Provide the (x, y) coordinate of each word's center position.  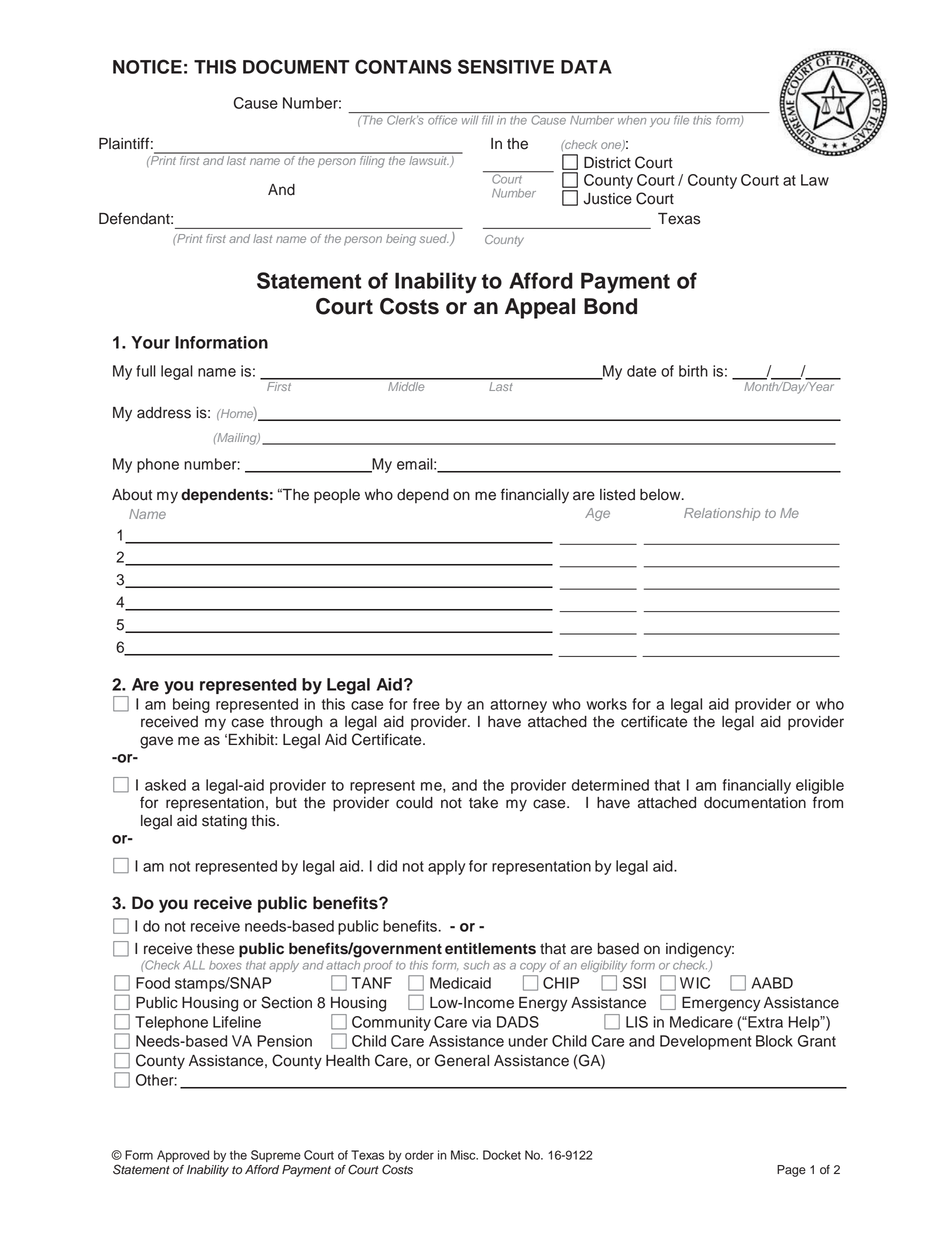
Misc (464, 1155)
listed (617, 495)
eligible (820, 786)
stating (224, 822)
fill (488, 119)
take (483, 803)
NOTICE (147, 66)
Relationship (722, 514)
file (681, 120)
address (164, 413)
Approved (183, 1156)
